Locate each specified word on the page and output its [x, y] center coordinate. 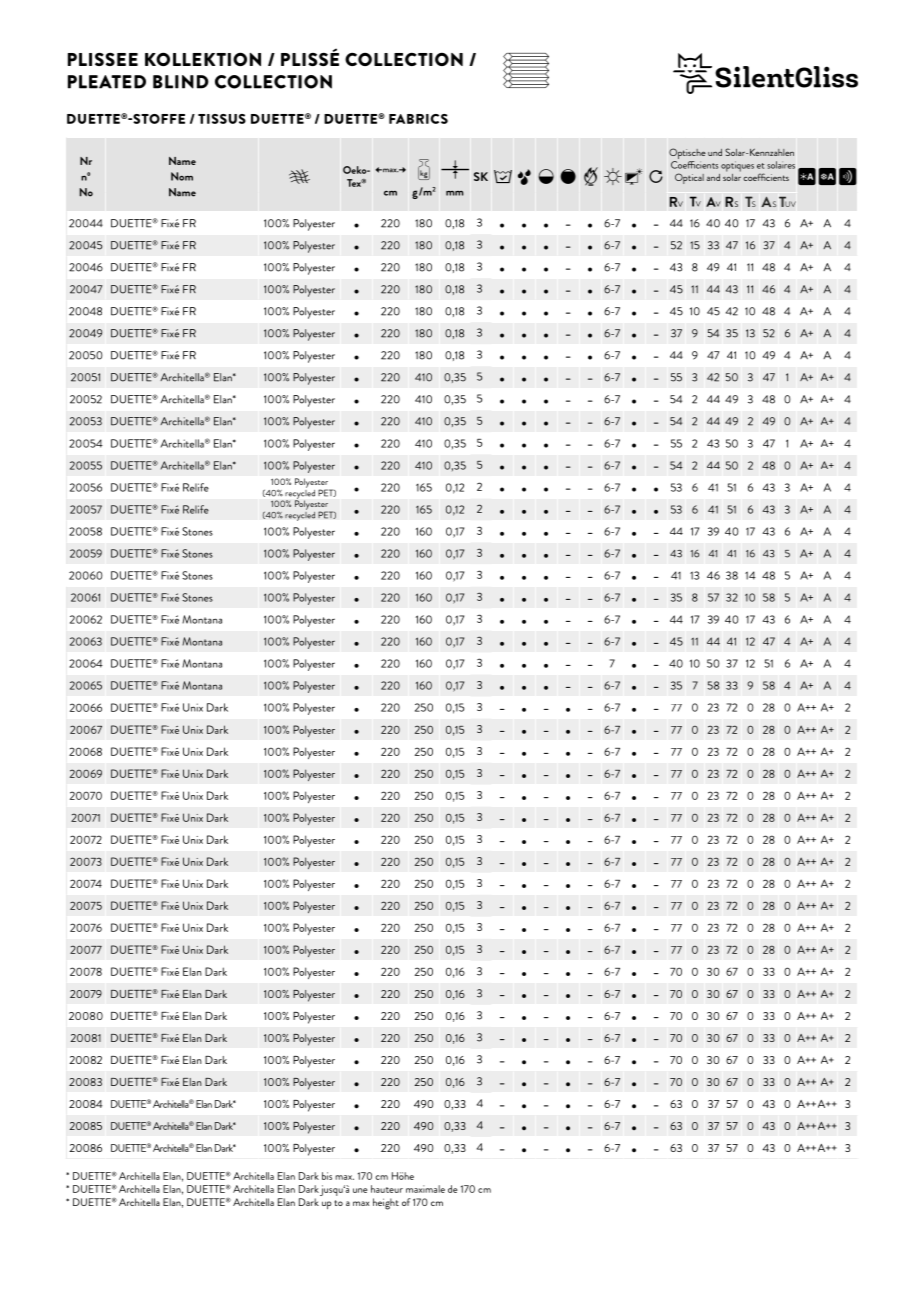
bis [327, 1176]
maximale [425, 1189]
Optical [689, 178]
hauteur [387, 1189]
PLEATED [107, 82]
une [360, 1190]
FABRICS [418, 119]
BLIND [181, 82]
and [713, 177]
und [715, 152]
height [386, 1204]
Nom [182, 176]
